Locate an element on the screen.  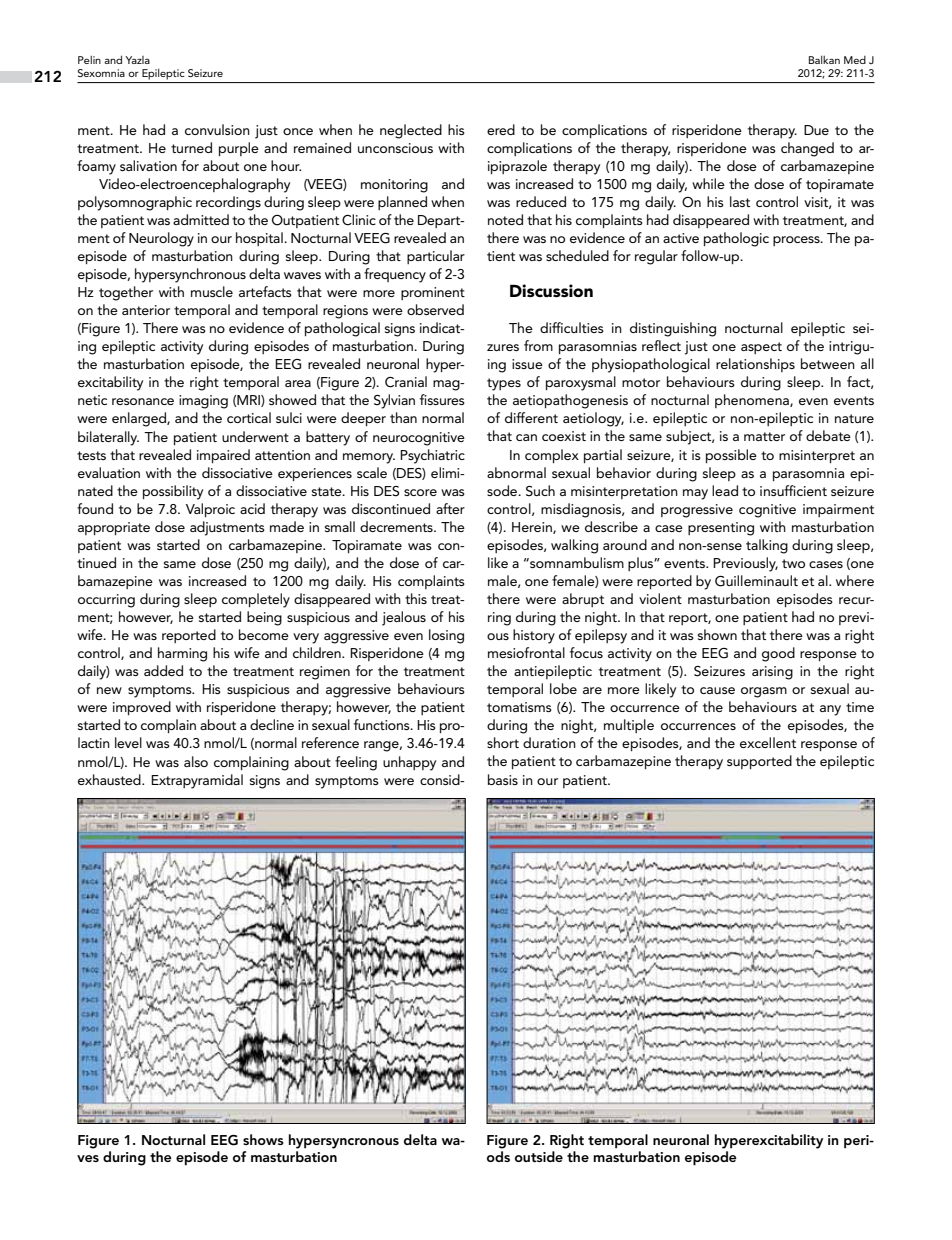
Due is located at coordinates (816, 130).
